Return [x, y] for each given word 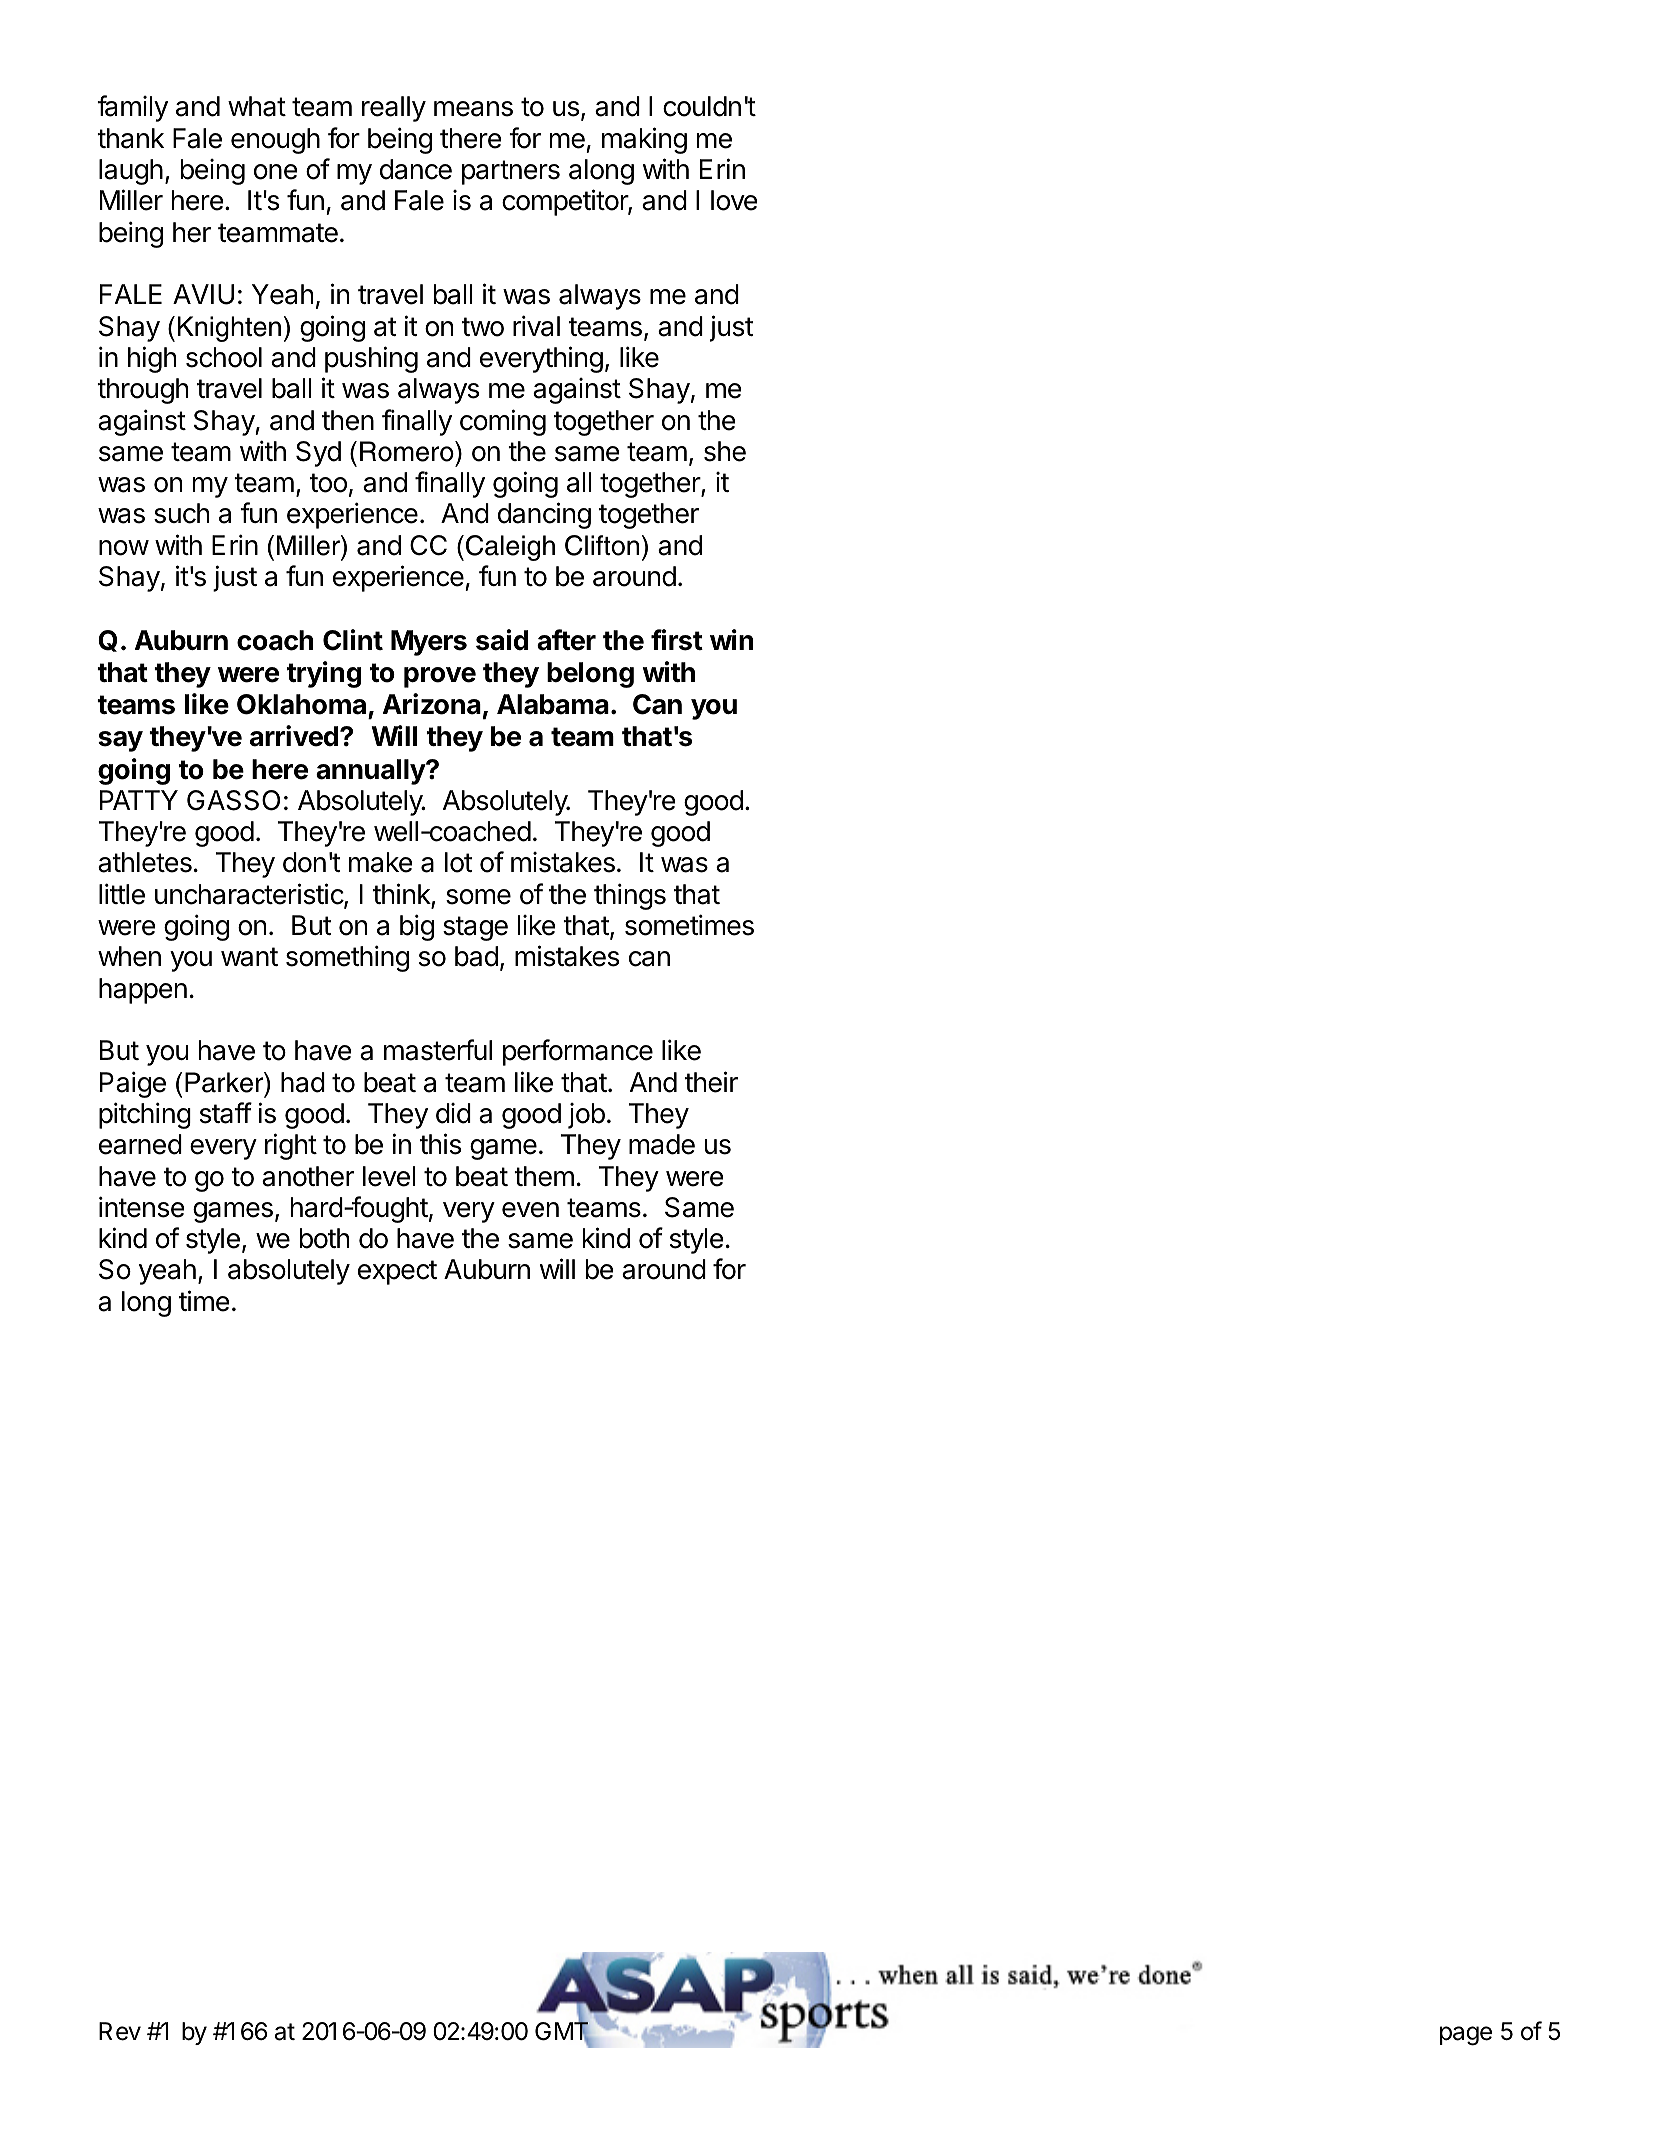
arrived [294, 736]
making [644, 140]
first [677, 640]
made [662, 1144]
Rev [120, 2031]
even [530, 1210]
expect [397, 1272]
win [731, 639]
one [276, 172]
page [1466, 2036]
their [711, 1082]
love [734, 200]
